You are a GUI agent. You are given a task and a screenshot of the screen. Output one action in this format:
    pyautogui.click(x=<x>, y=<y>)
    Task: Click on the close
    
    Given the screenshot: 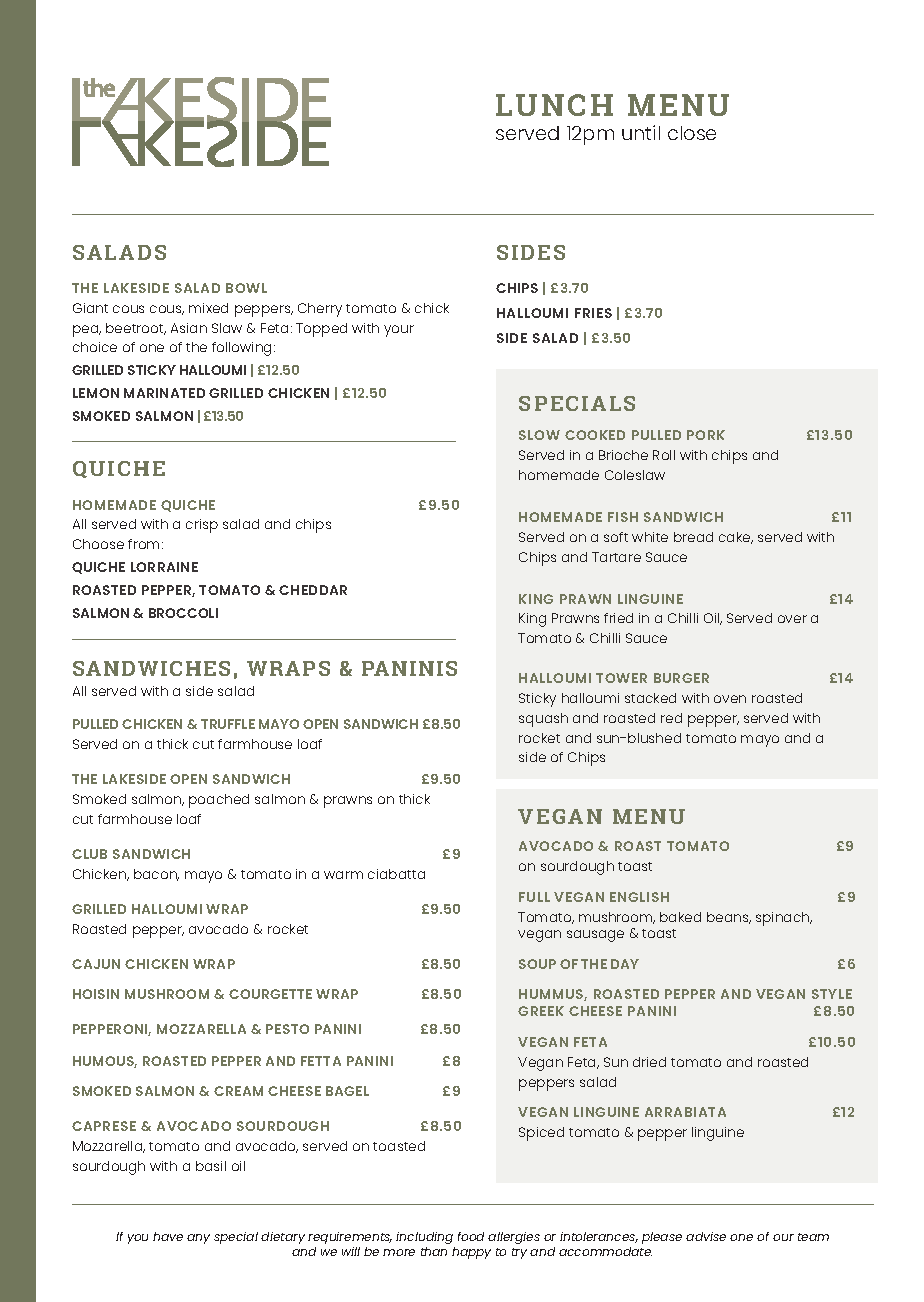 What is the action you would take?
    pyautogui.click(x=692, y=133)
